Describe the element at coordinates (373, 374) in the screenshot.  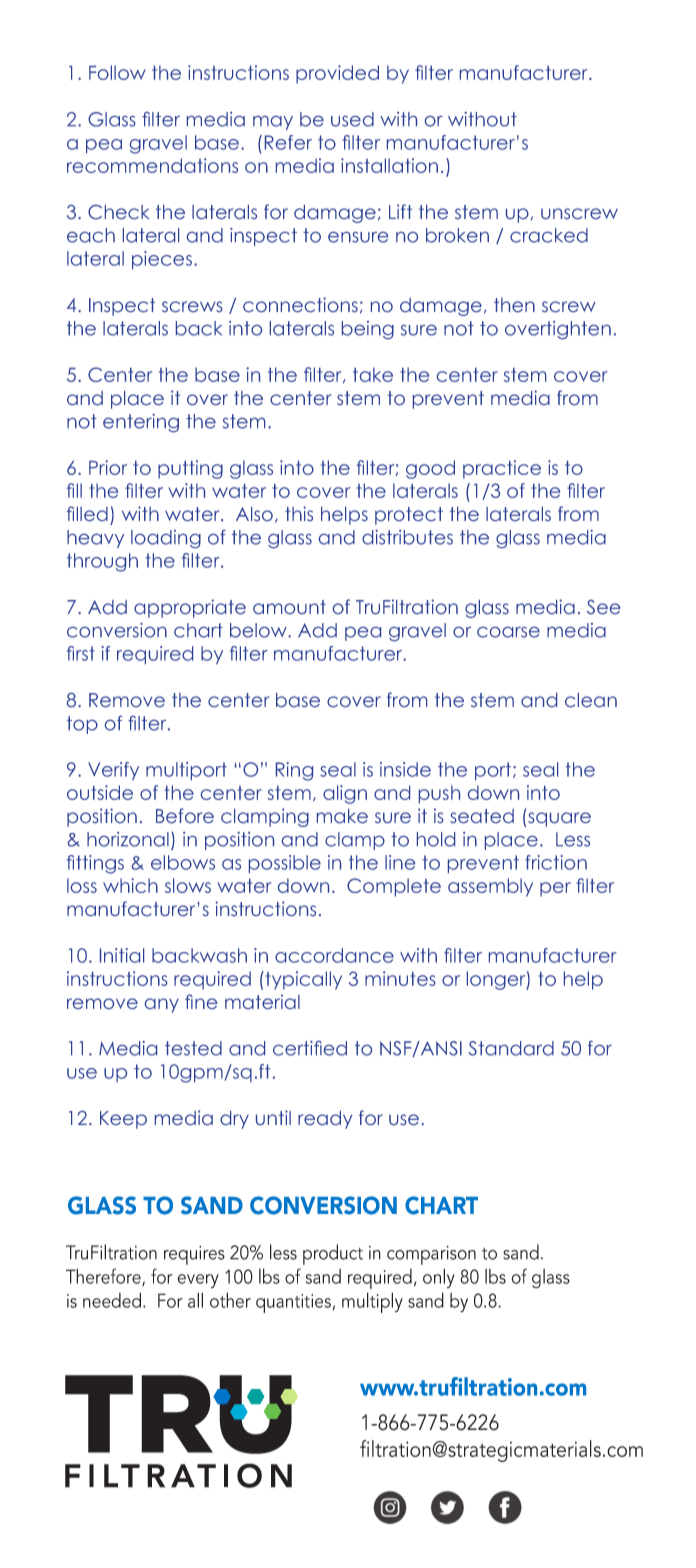
I see `take` at that location.
